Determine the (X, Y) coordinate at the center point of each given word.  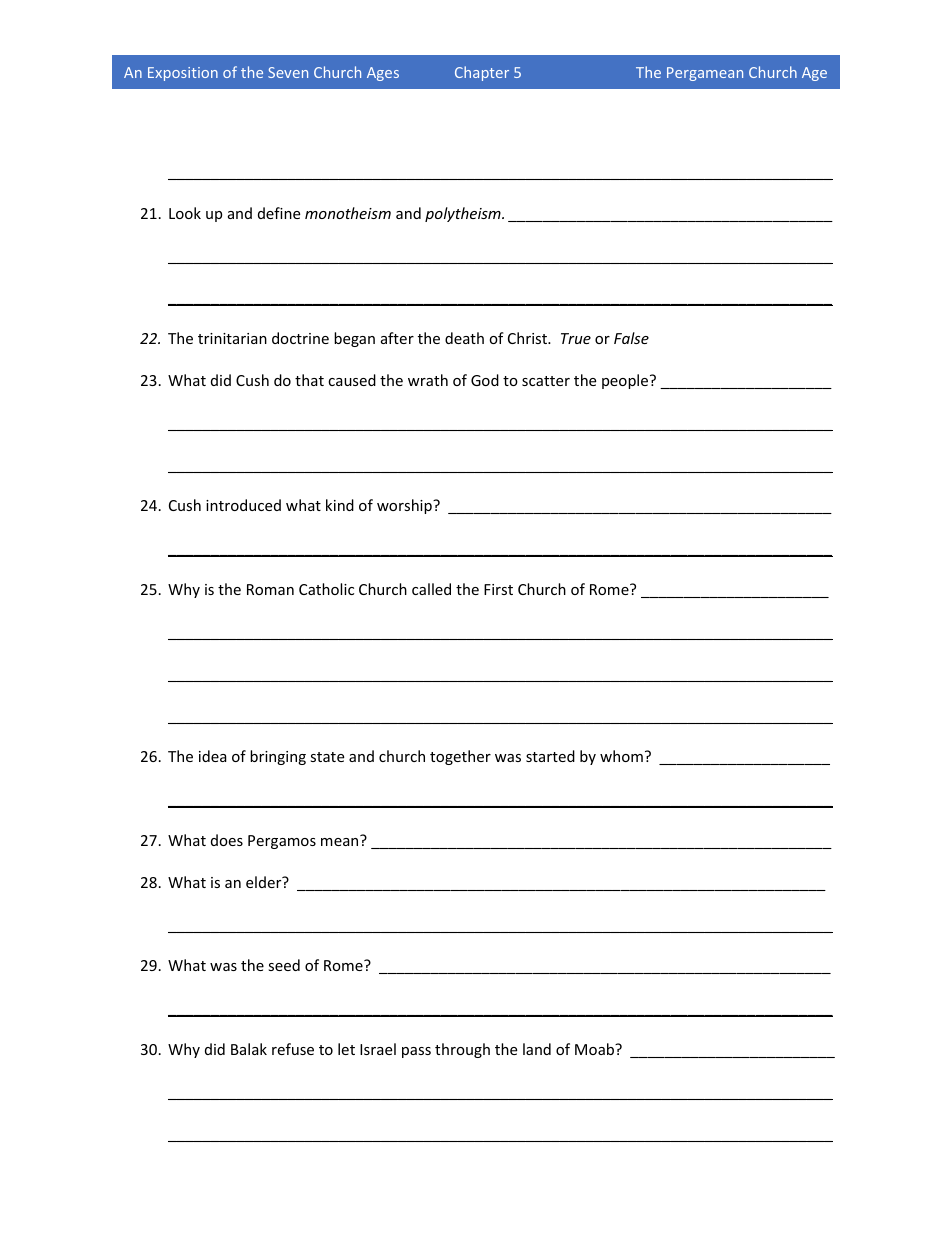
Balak (249, 1049)
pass (416, 1052)
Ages (383, 74)
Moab (596, 1049)
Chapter (482, 73)
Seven (288, 72)
